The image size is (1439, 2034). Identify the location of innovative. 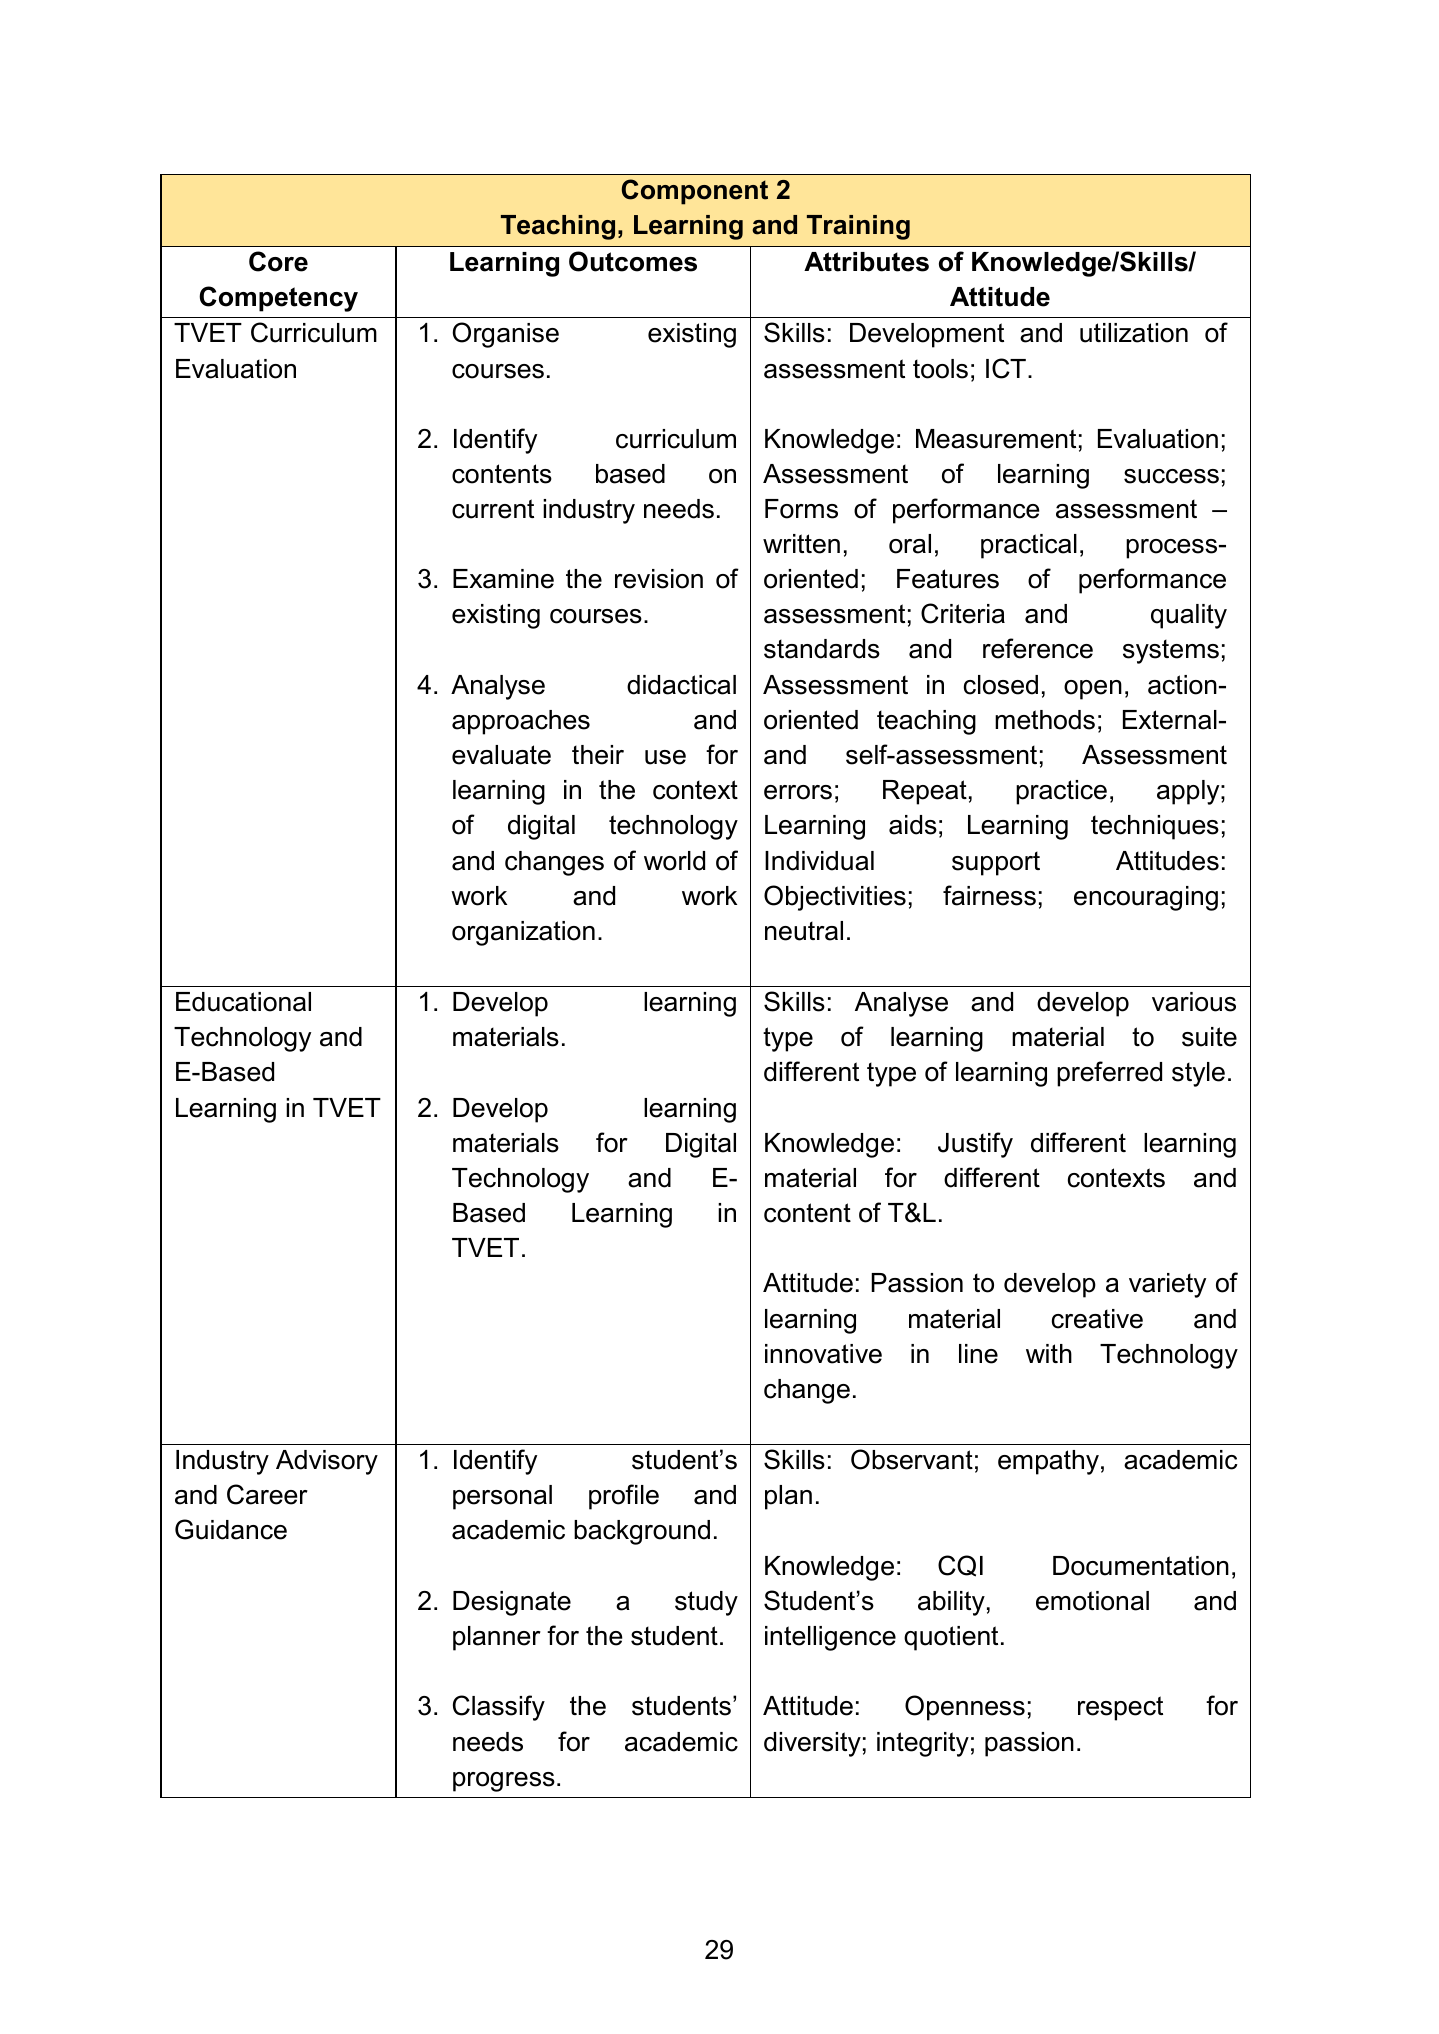
(823, 1354).
